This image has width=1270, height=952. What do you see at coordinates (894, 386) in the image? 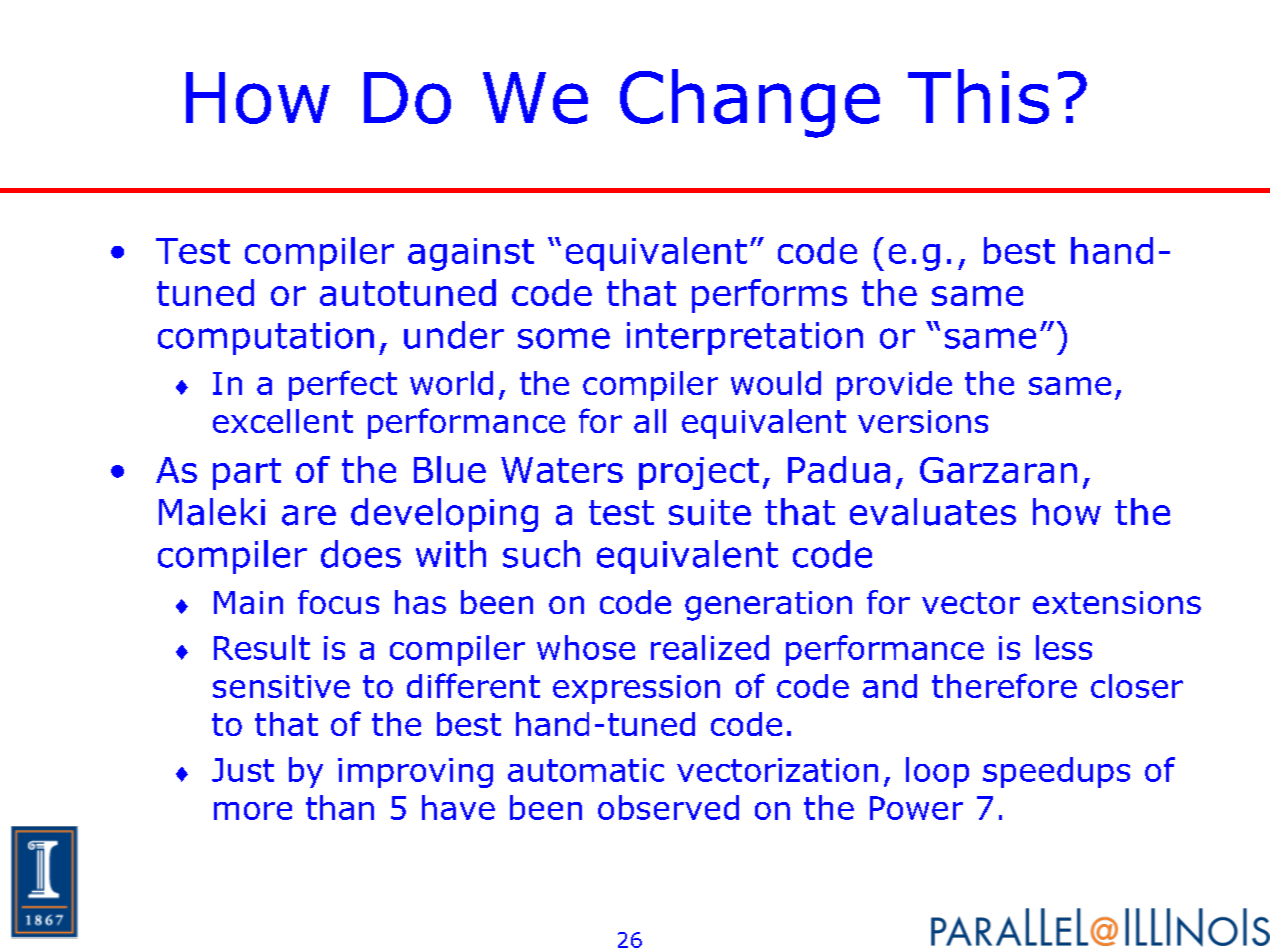
I see `provide` at bounding box center [894, 386].
